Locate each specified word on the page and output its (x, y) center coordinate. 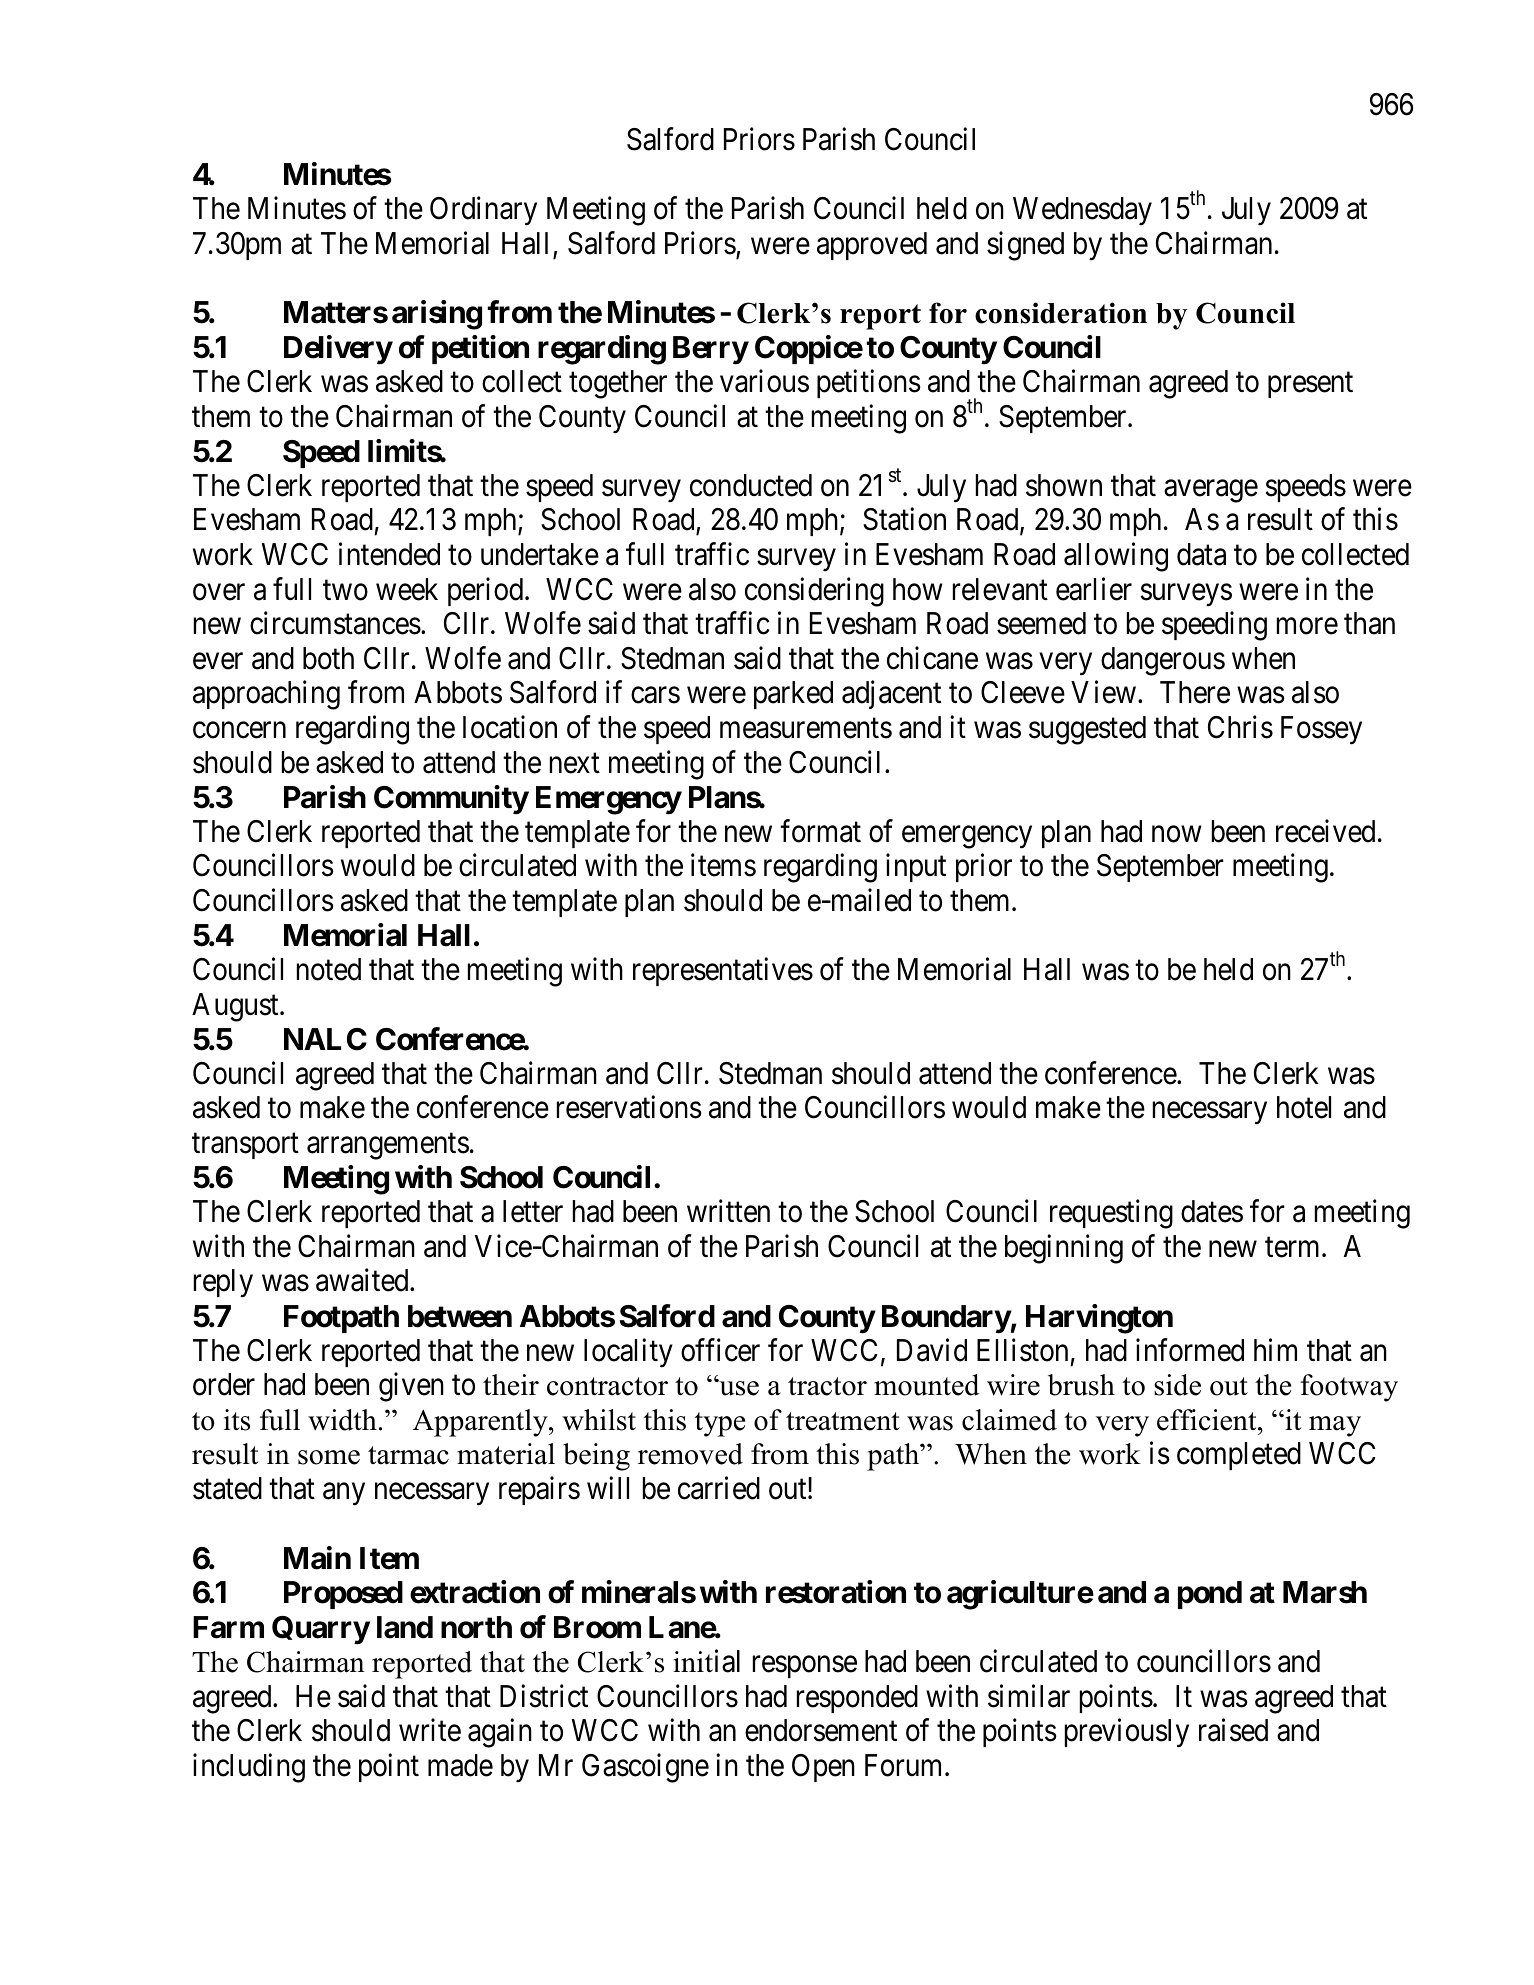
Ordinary (483, 211)
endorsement (821, 1730)
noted (329, 969)
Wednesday (1082, 211)
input (916, 868)
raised (1233, 1730)
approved (872, 246)
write (430, 1730)
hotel (1304, 1107)
